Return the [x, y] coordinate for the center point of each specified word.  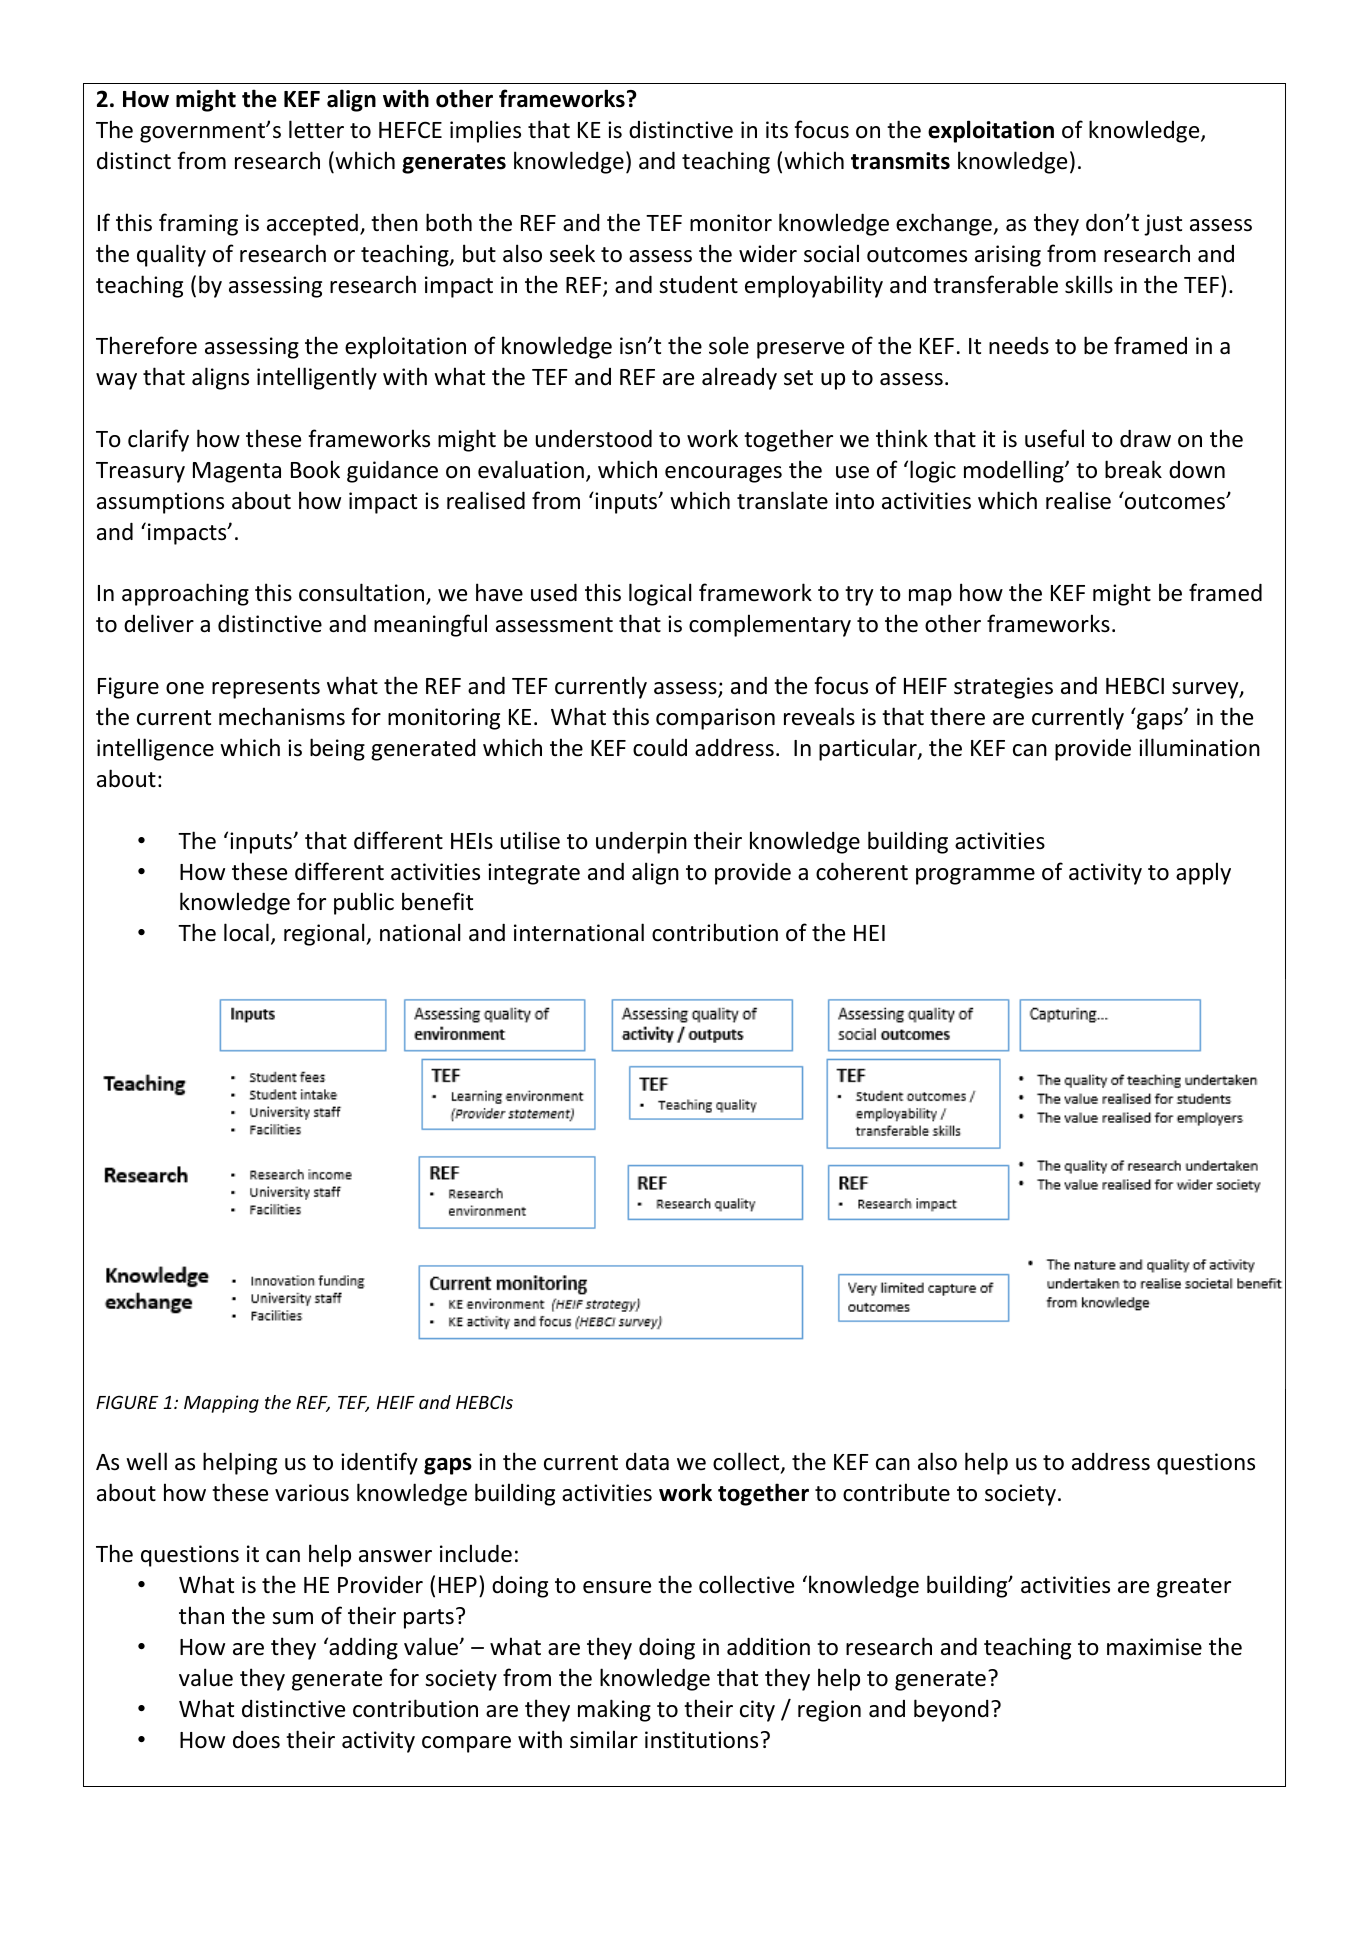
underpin [641, 842]
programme [975, 876]
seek [572, 253]
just [1163, 225]
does [256, 1740]
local [246, 932]
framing [198, 224]
